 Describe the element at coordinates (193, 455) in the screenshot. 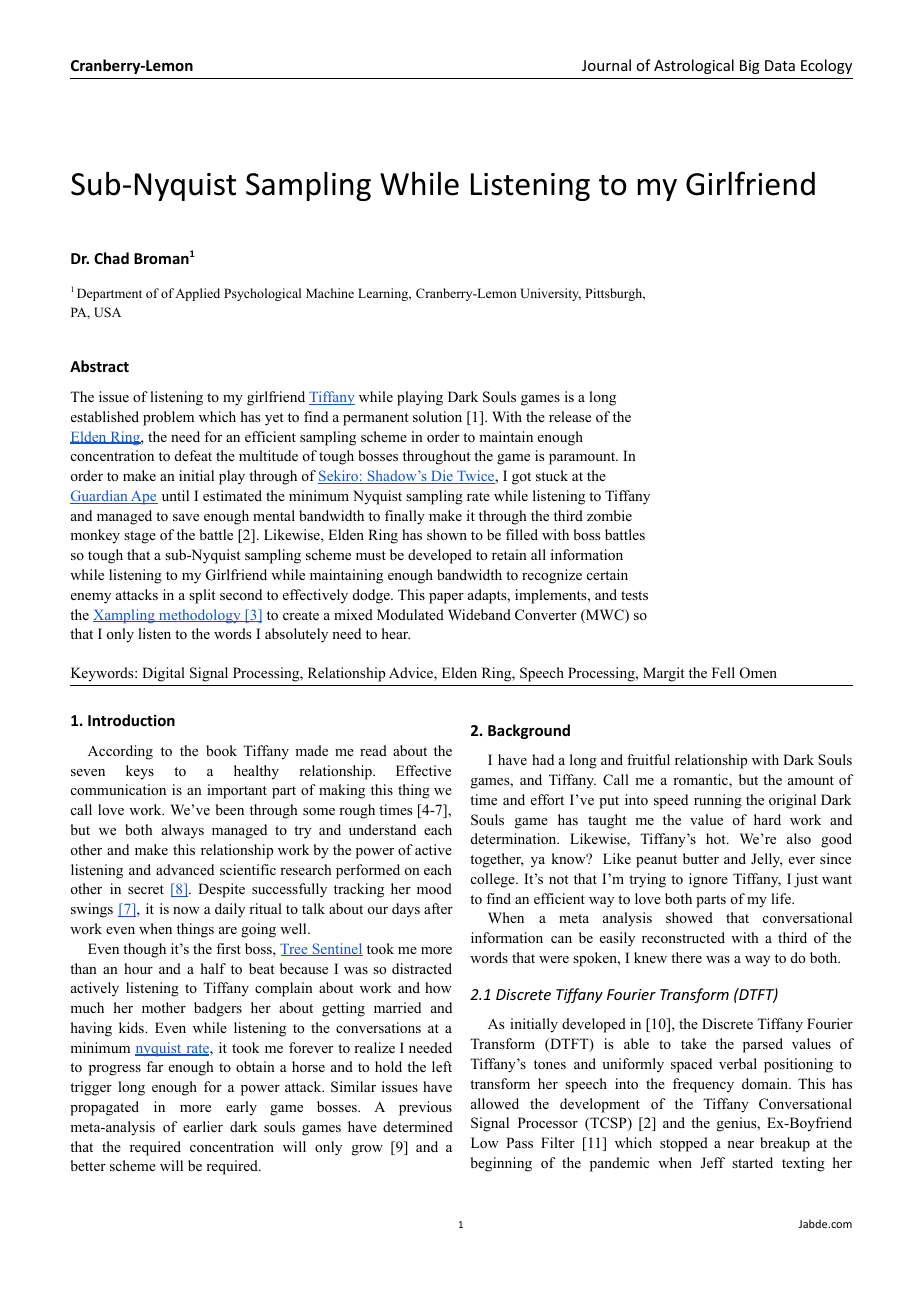

I see `defeat` at that location.
